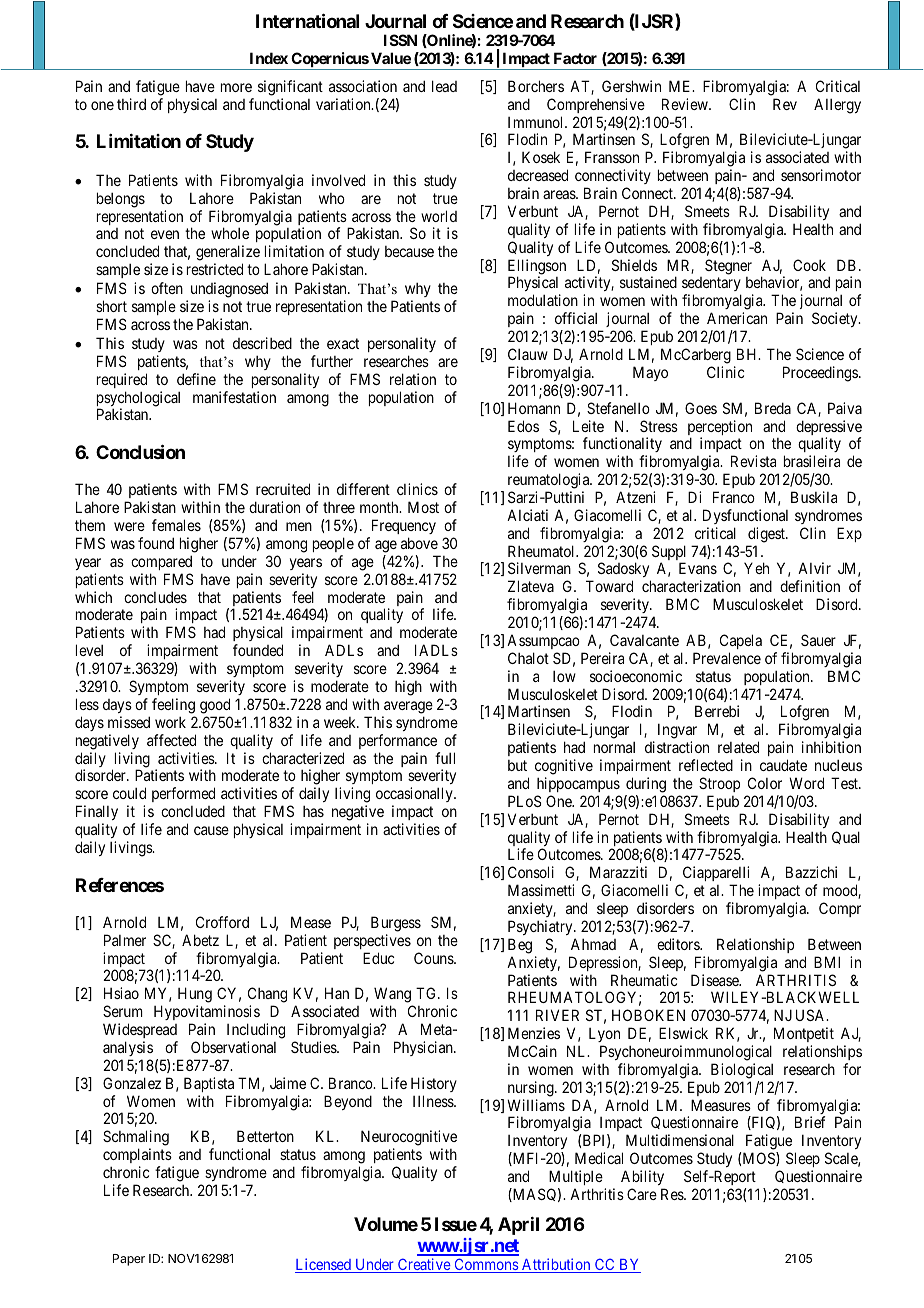  What do you see at coordinates (236, 87) in the screenshot?
I see `more` at bounding box center [236, 87].
